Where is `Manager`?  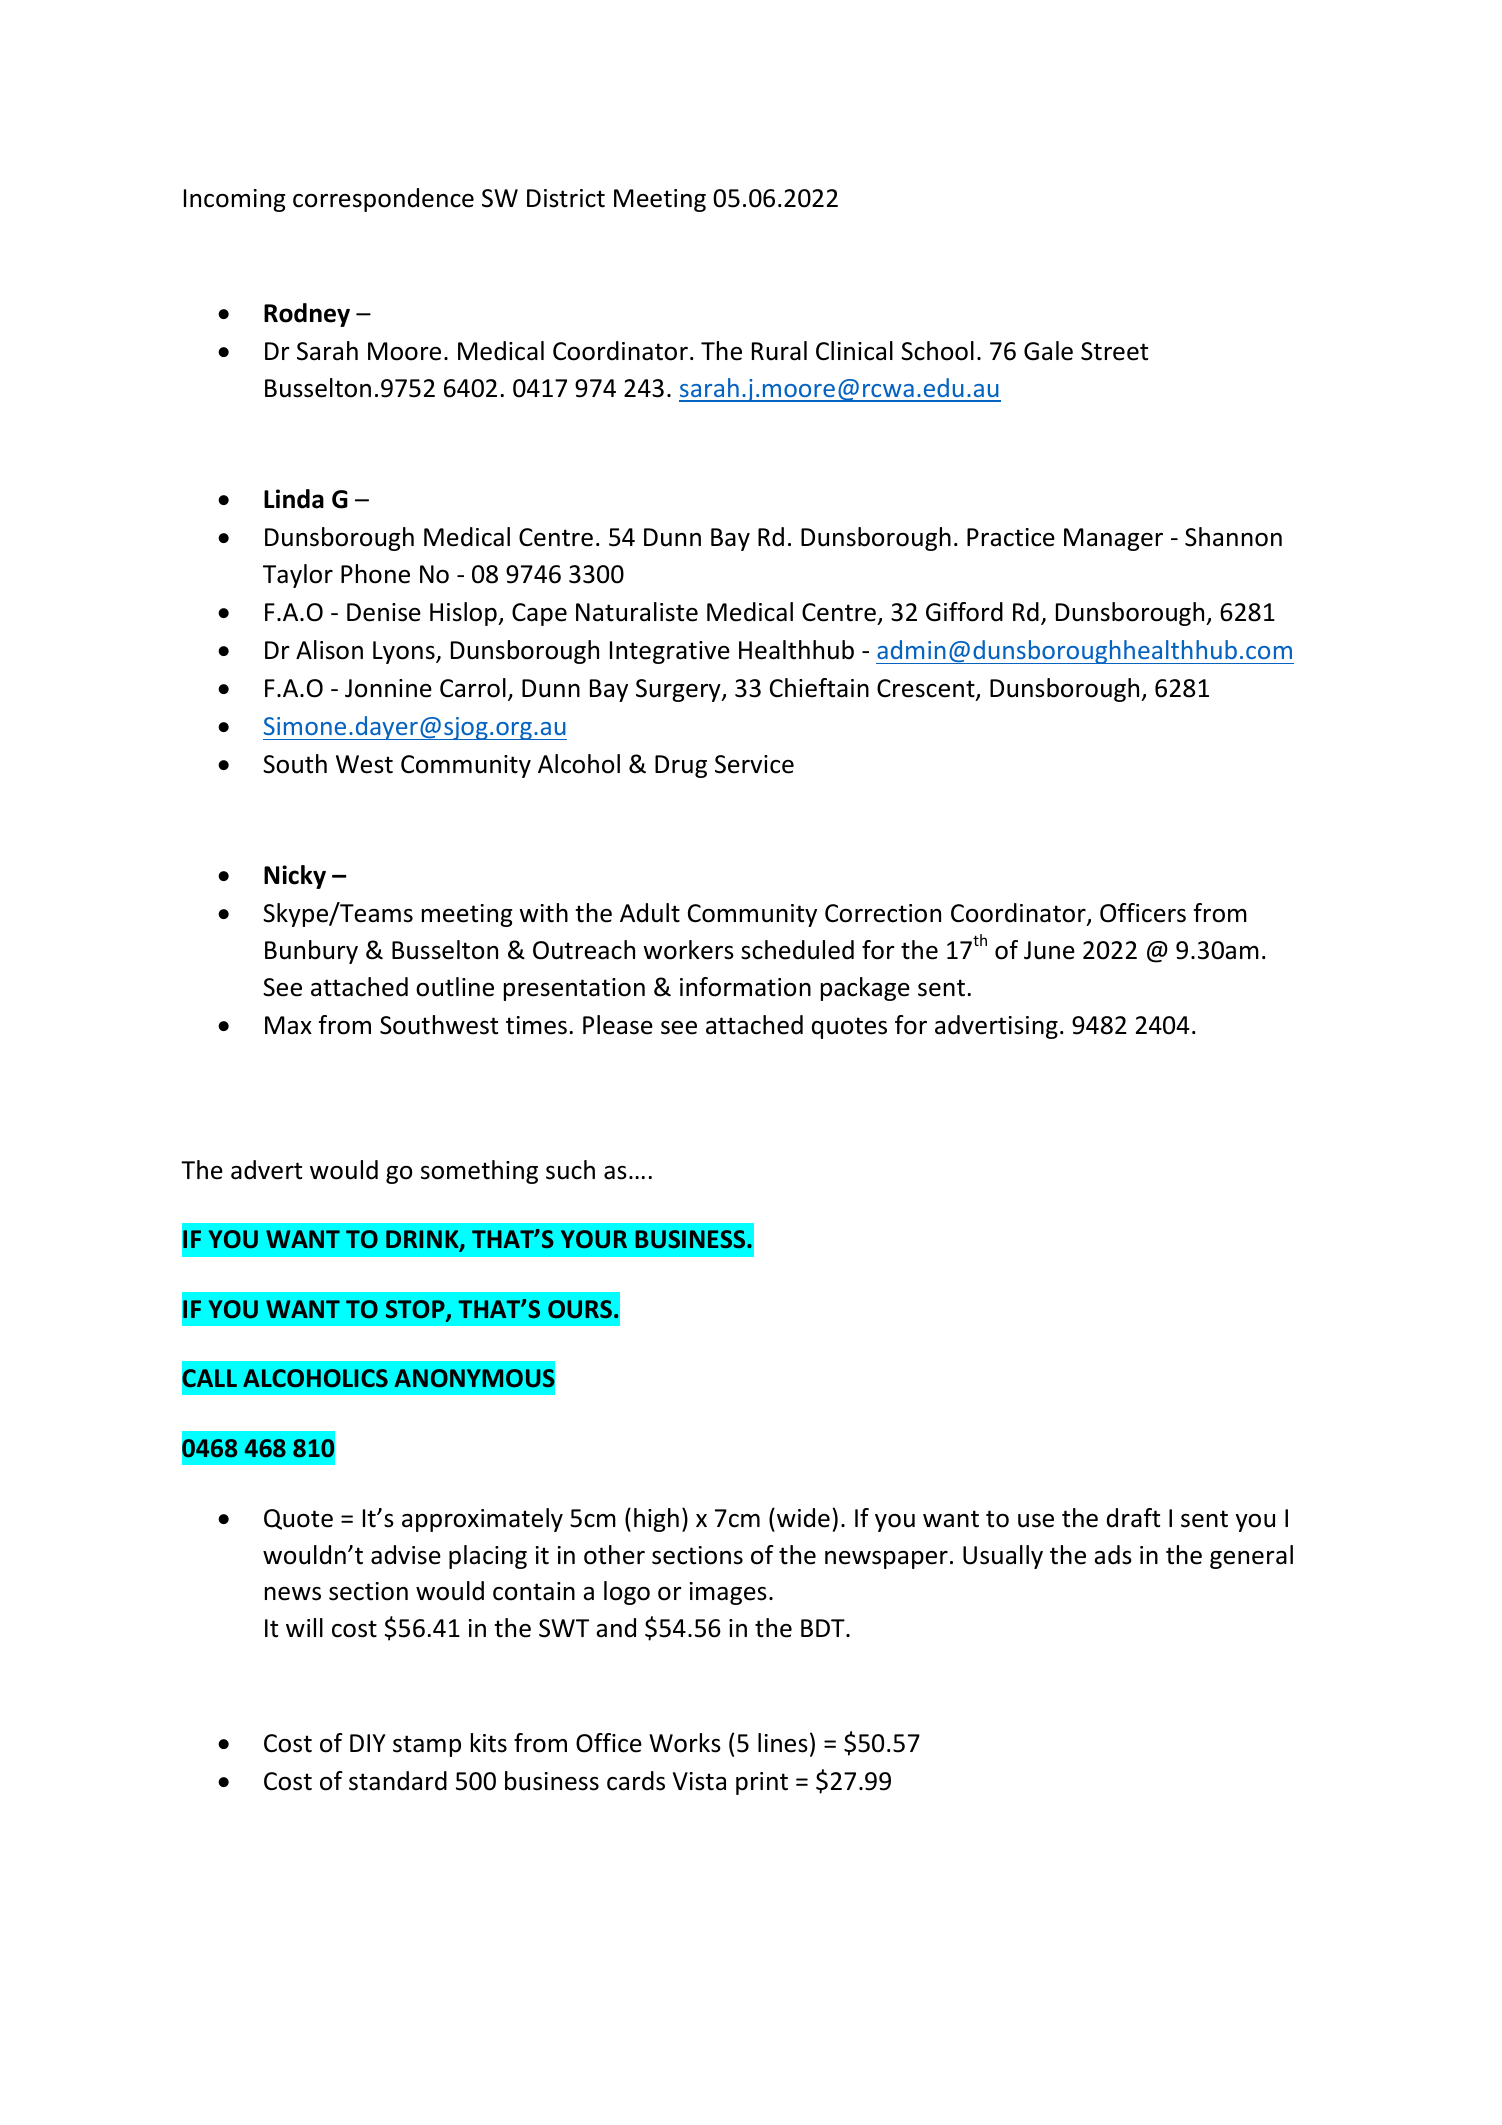 Manager is located at coordinates (1113, 539).
